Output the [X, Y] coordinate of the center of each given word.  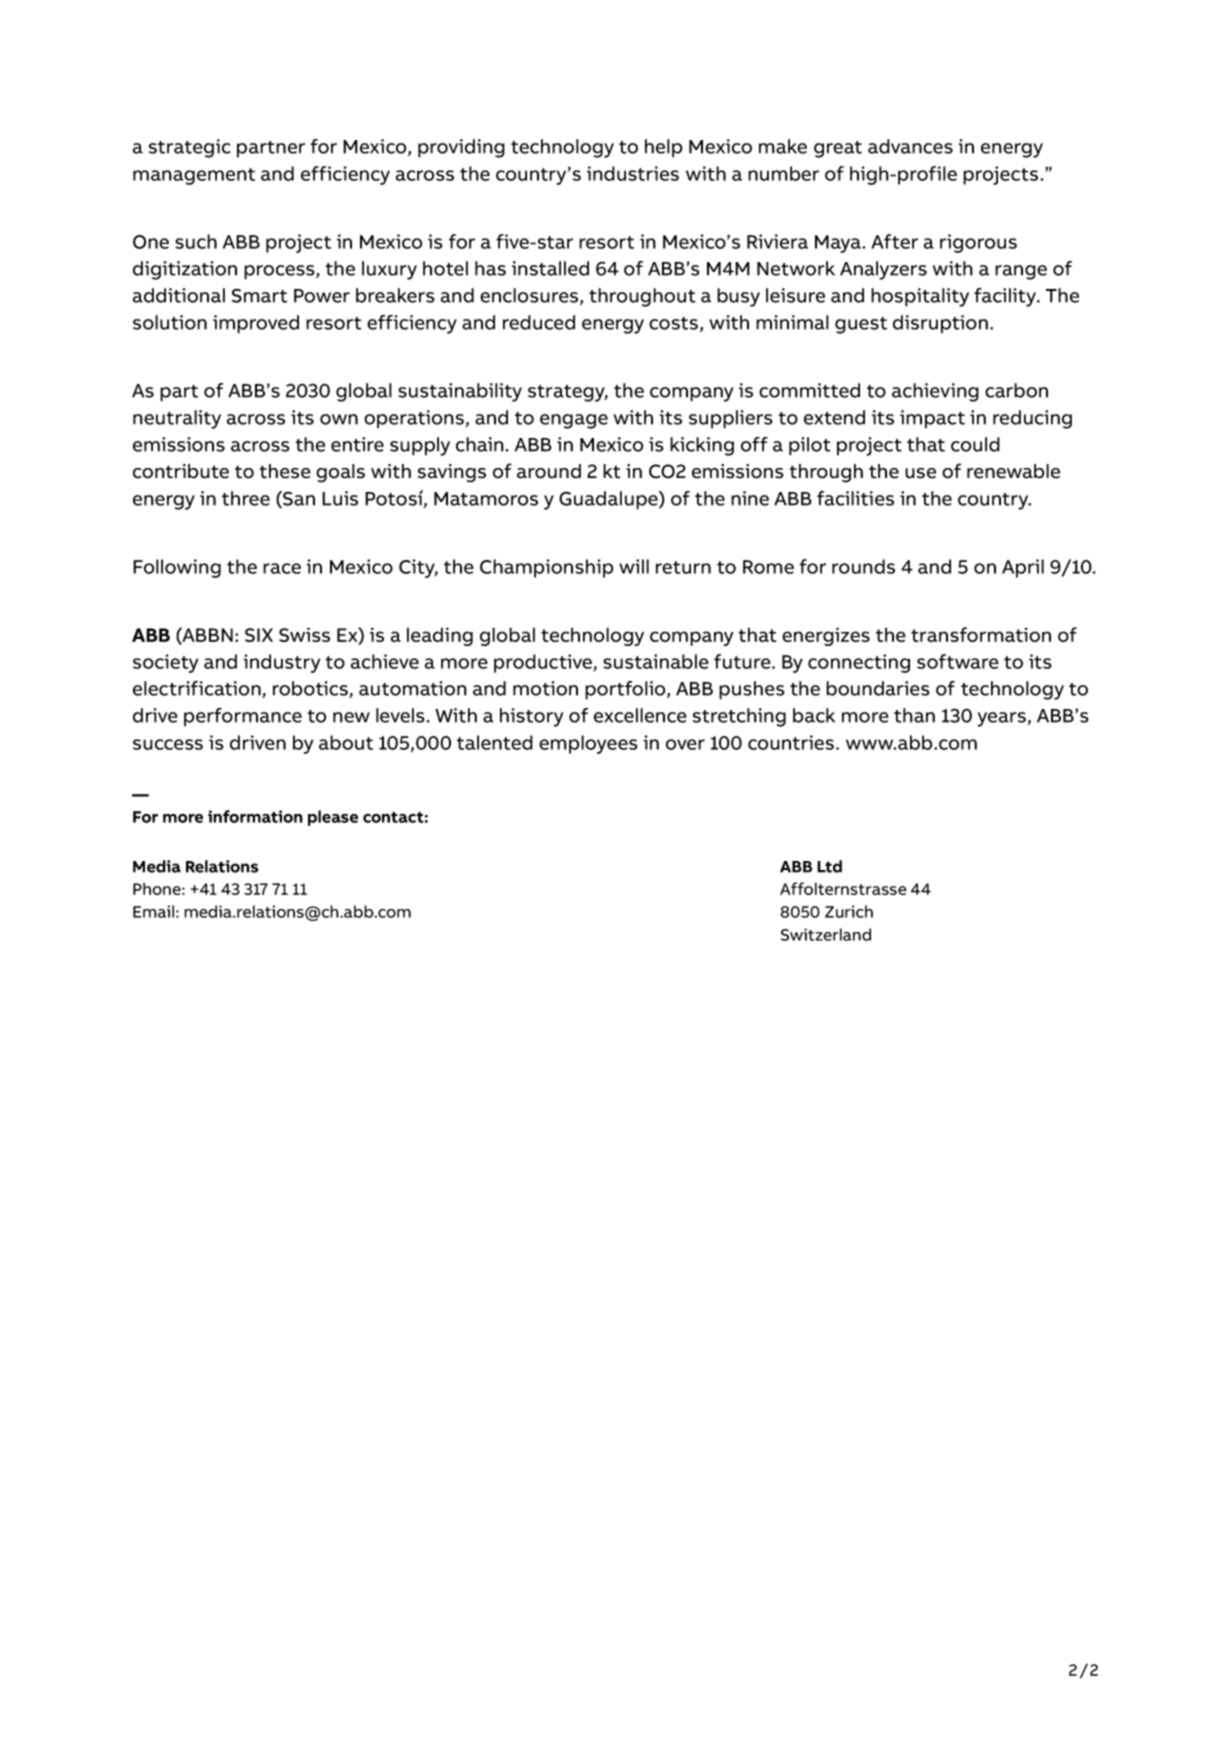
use [920, 473]
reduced [539, 322]
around [549, 471]
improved [256, 324]
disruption [940, 324]
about [346, 742]
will [634, 566]
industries [633, 173]
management [194, 176]
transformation [981, 634]
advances [910, 146]
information [255, 816]
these [285, 471]
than [914, 715]
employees [588, 744]
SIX [259, 635]
